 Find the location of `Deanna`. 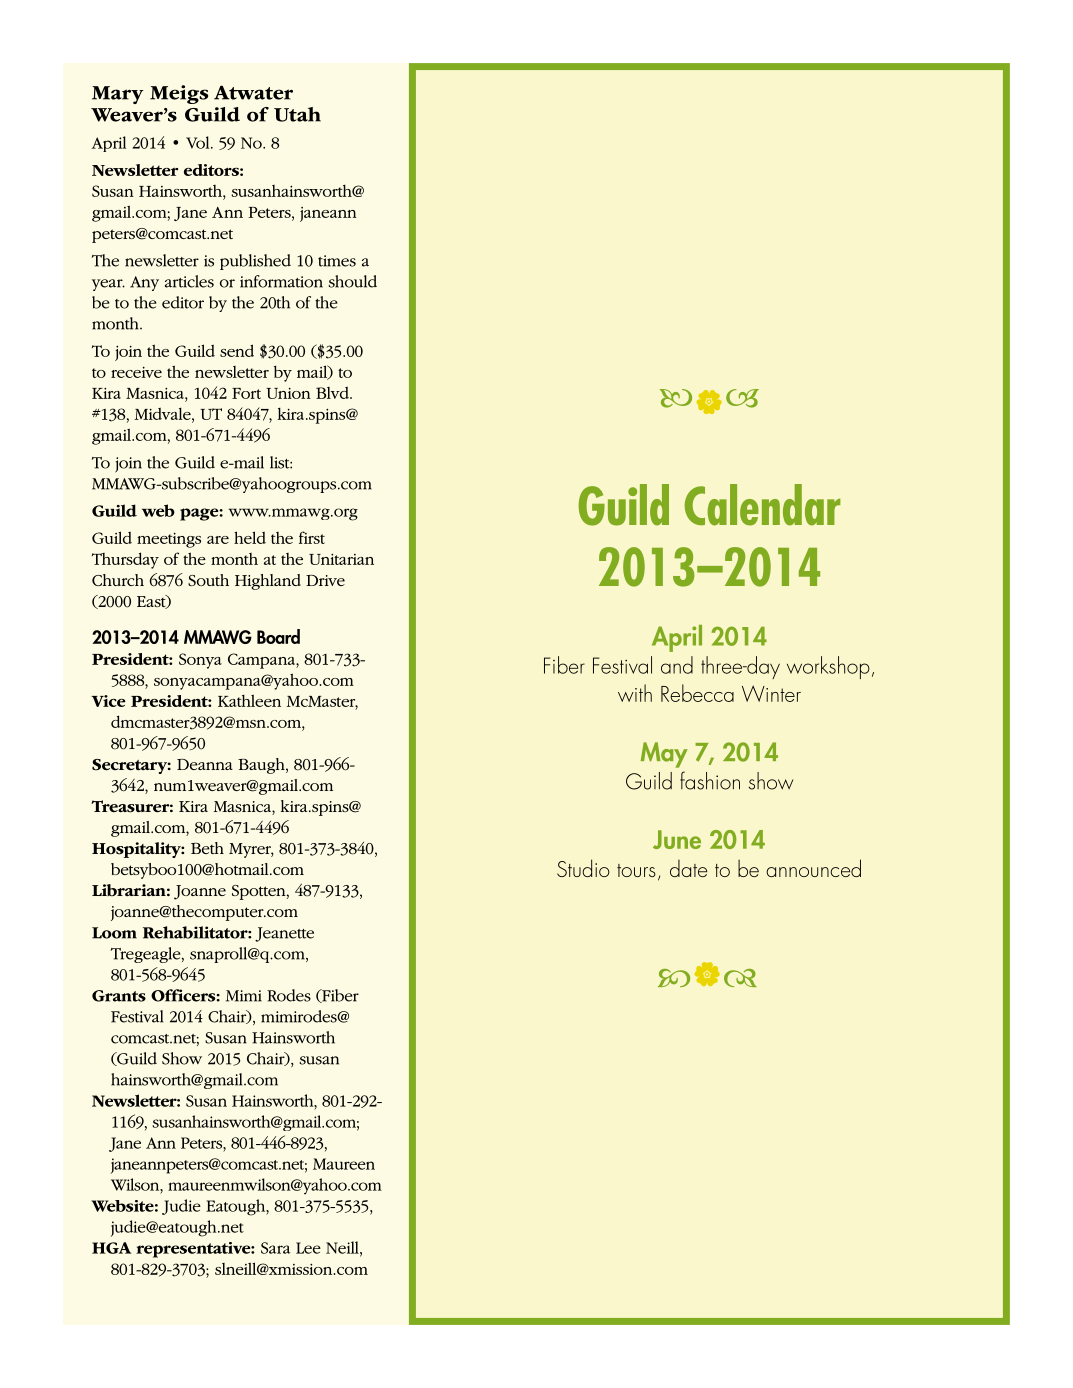

Deanna is located at coordinates (205, 764).
